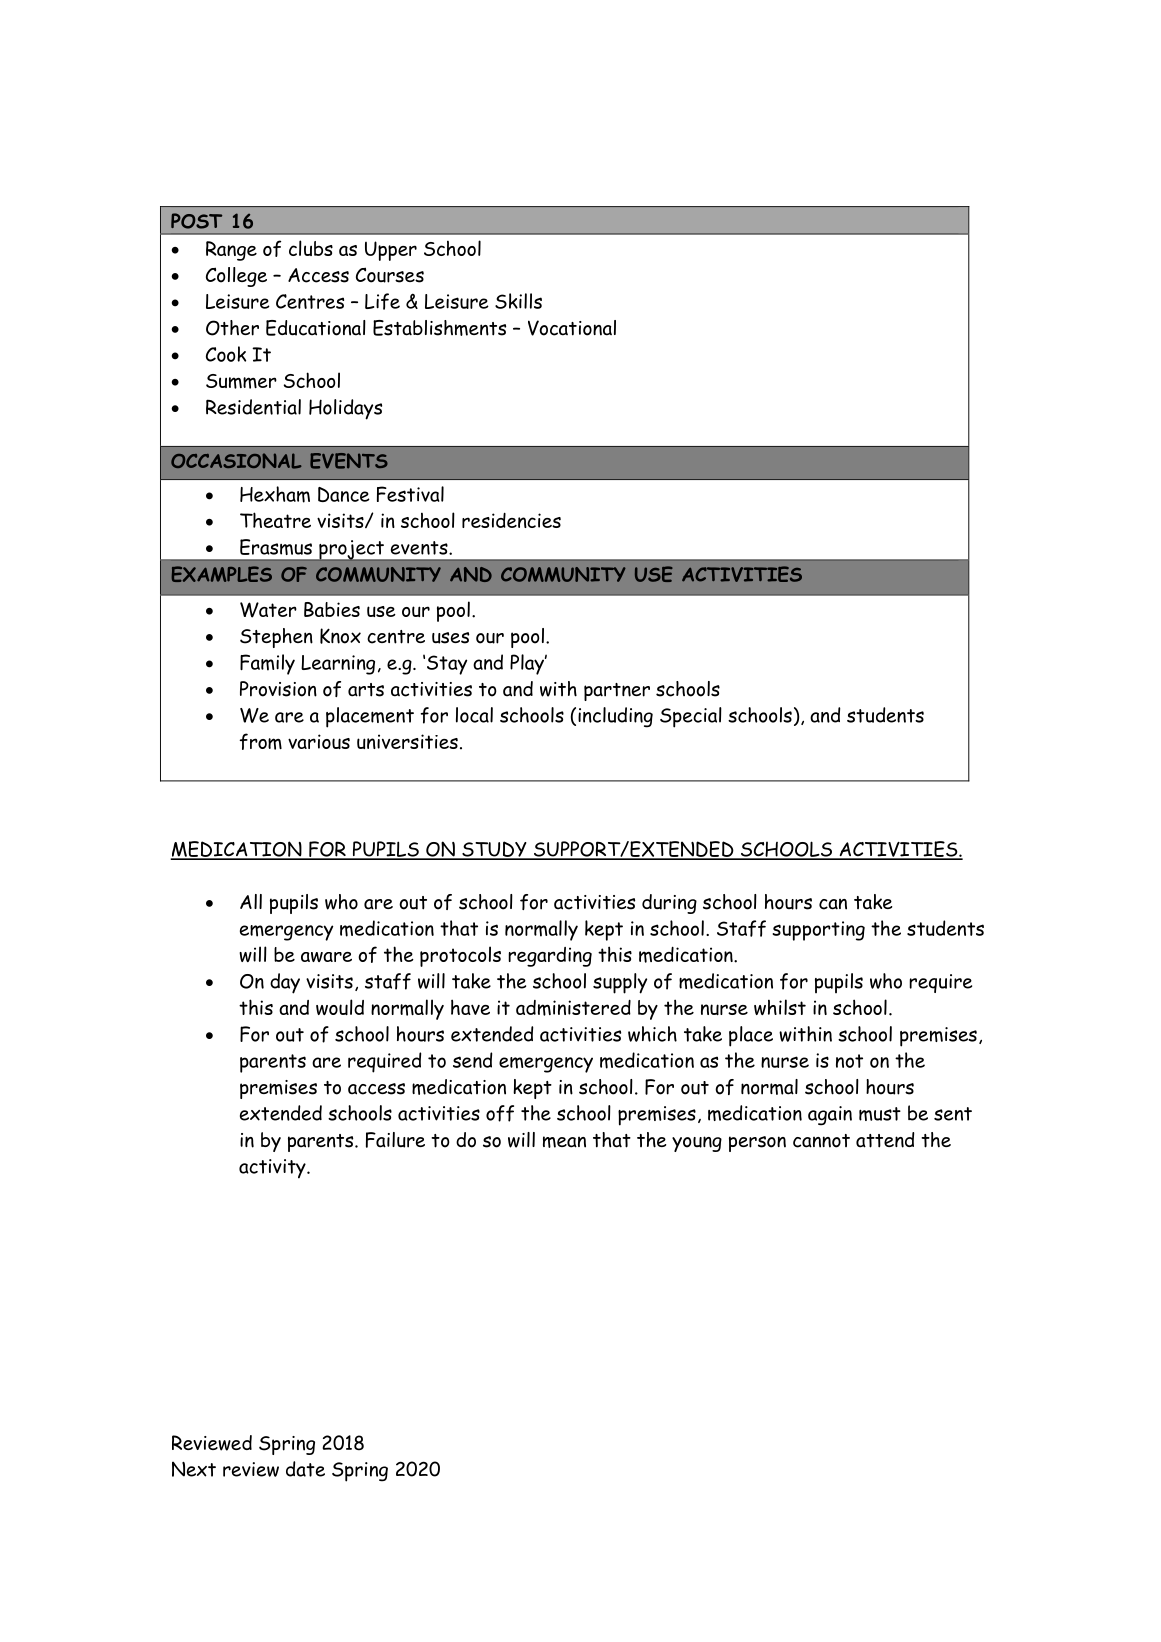 The width and height of the screenshot is (1161, 1642). Describe the element at coordinates (615, 717) in the screenshot. I see `including` at that location.
